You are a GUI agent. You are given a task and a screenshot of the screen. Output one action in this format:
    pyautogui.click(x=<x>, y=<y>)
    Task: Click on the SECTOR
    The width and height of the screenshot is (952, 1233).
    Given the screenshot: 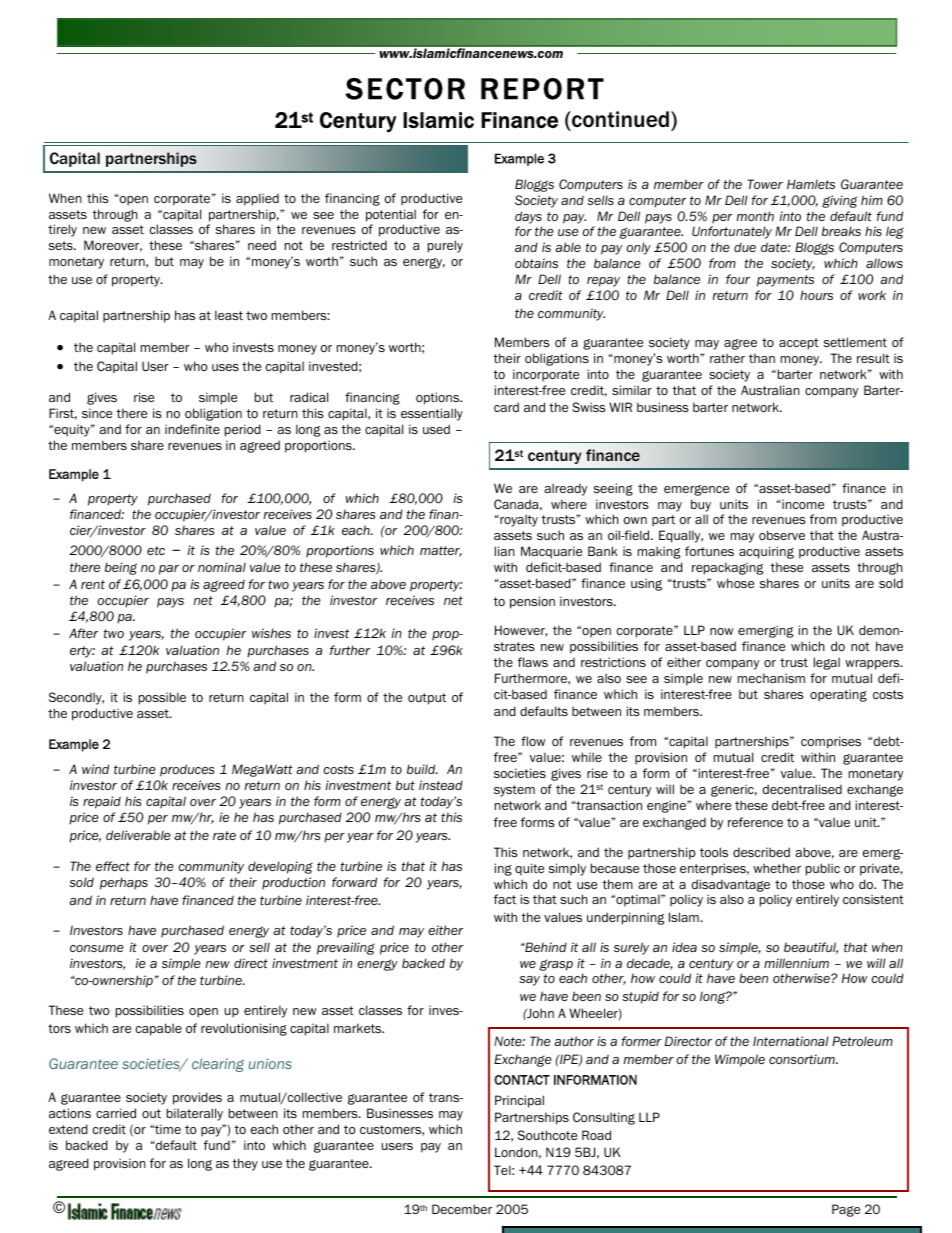 What is the action you would take?
    pyautogui.click(x=405, y=89)
